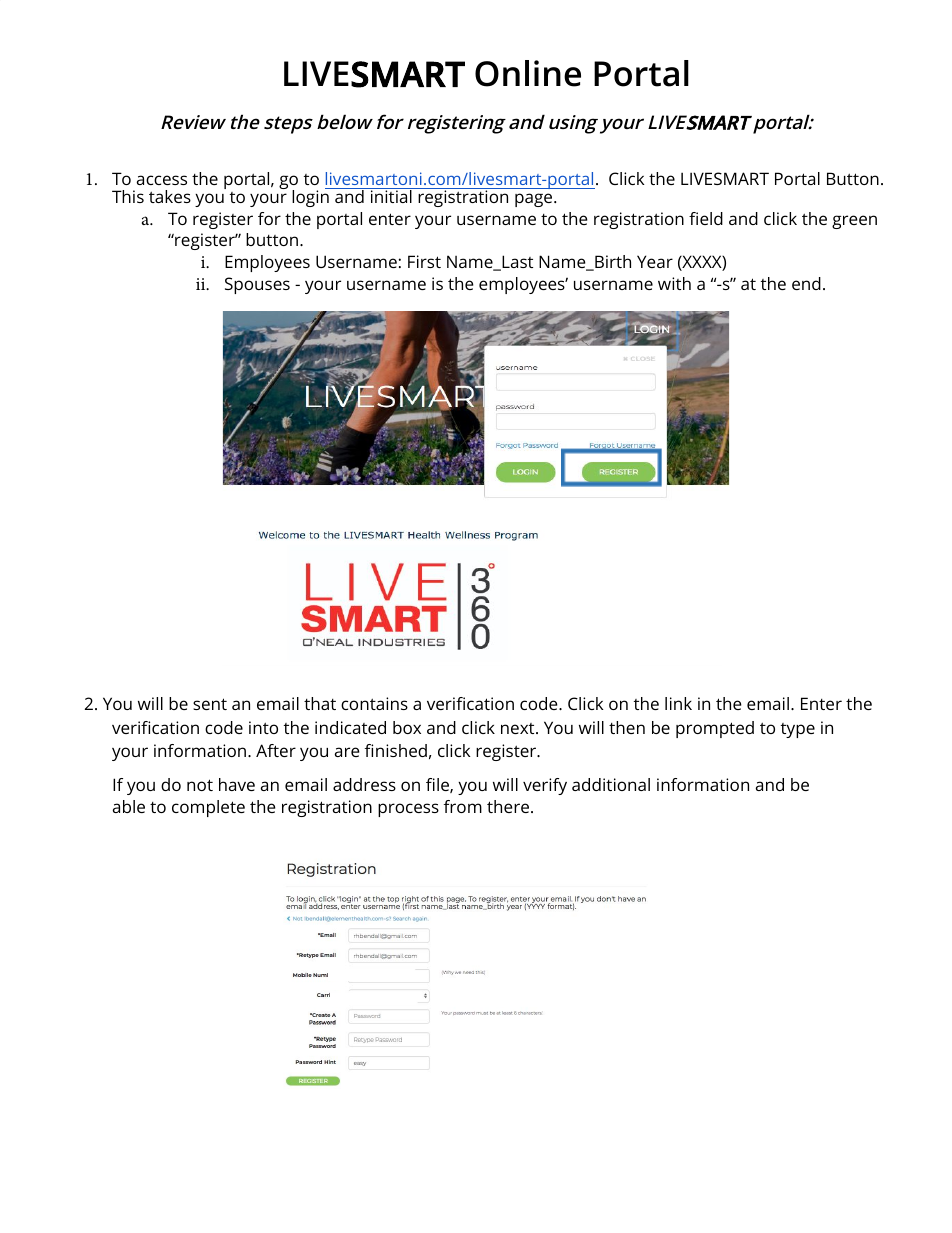  Describe the element at coordinates (200, 785) in the document. I see `not` at that location.
